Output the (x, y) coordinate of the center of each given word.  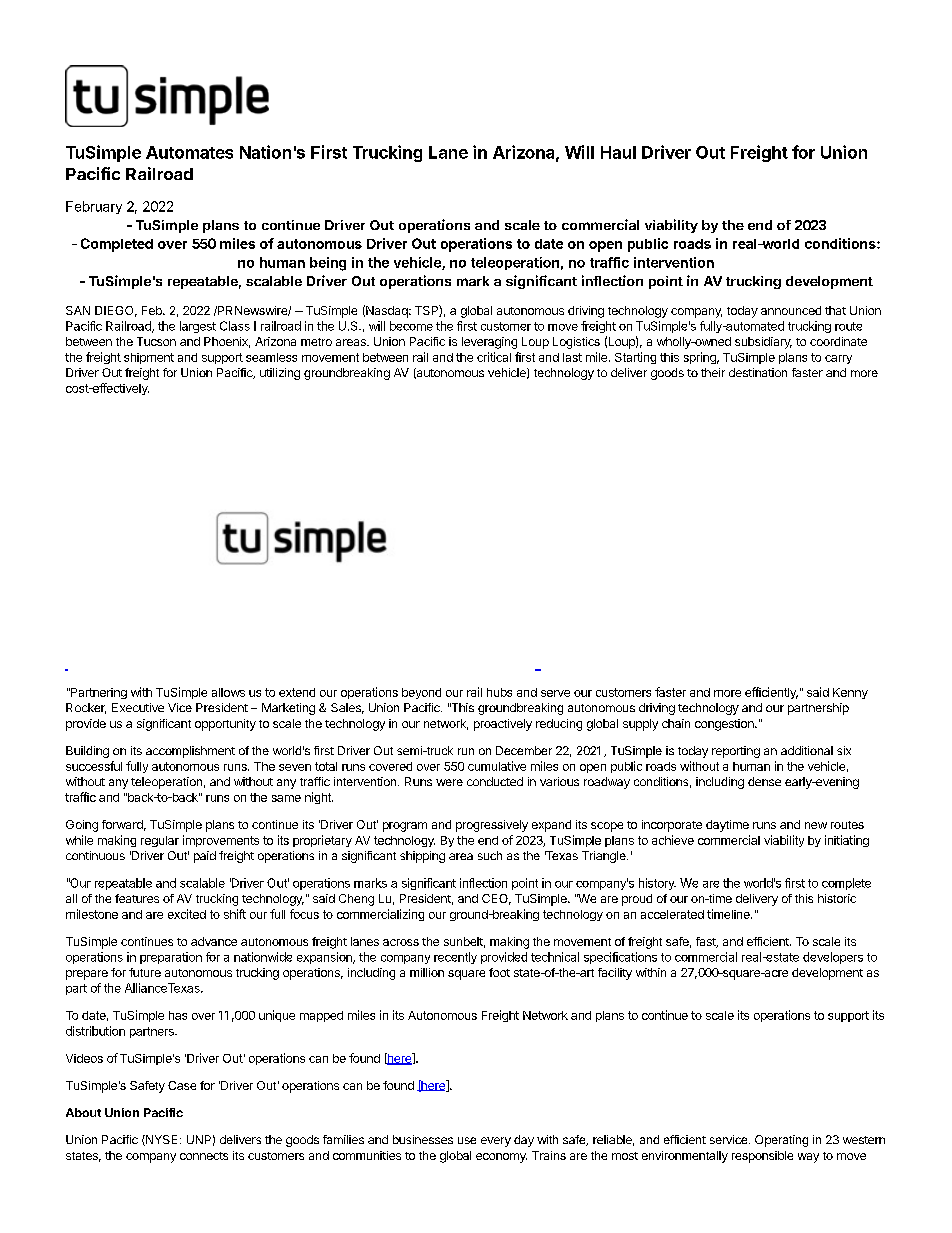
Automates (189, 152)
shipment (149, 358)
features (137, 898)
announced (791, 310)
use (467, 1140)
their (713, 372)
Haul (618, 152)
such (490, 855)
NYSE (160, 1140)
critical (494, 357)
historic (837, 898)
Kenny (850, 693)
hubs (499, 692)
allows (228, 692)
